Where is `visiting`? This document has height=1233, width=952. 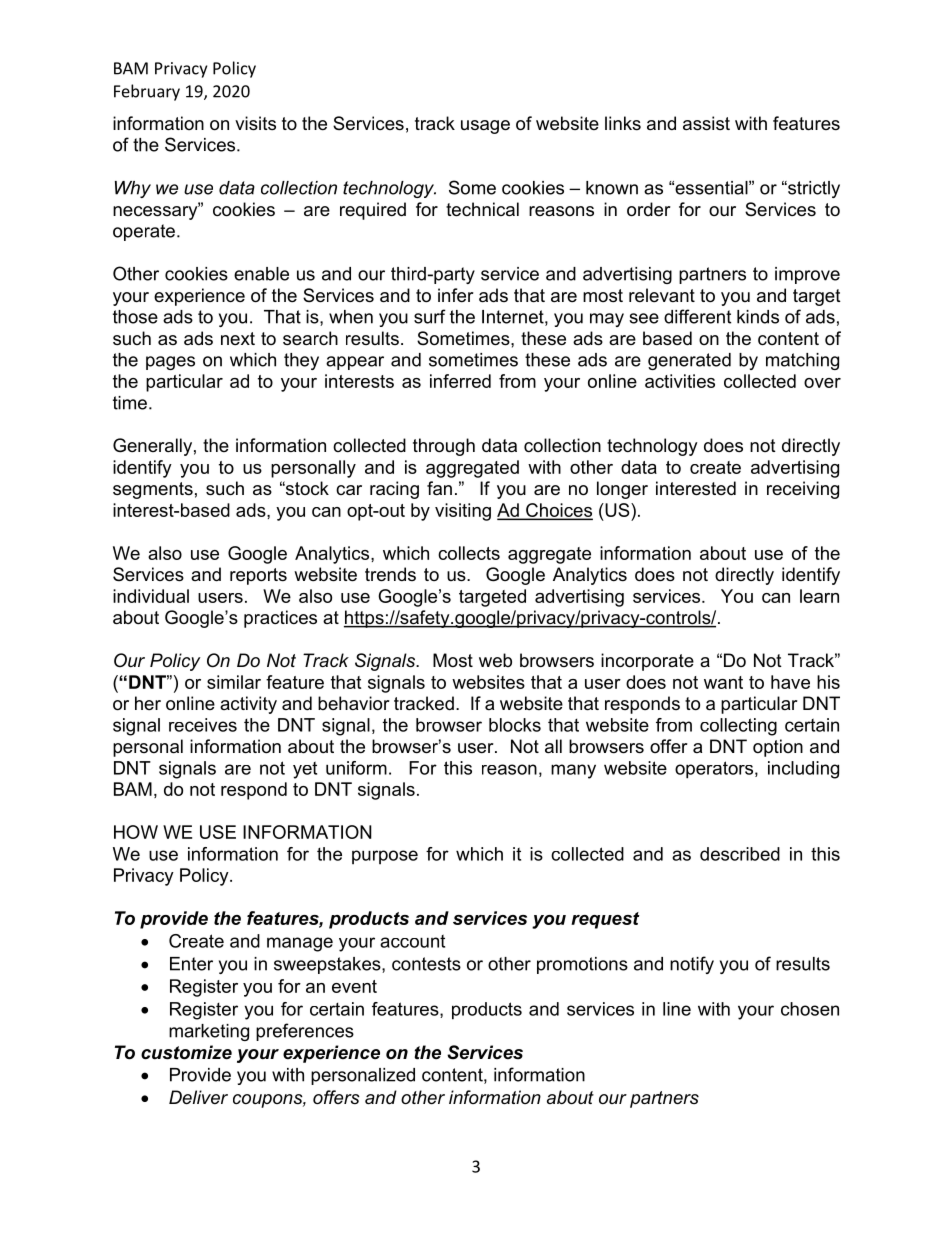 visiting is located at coordinates (463, 512).
